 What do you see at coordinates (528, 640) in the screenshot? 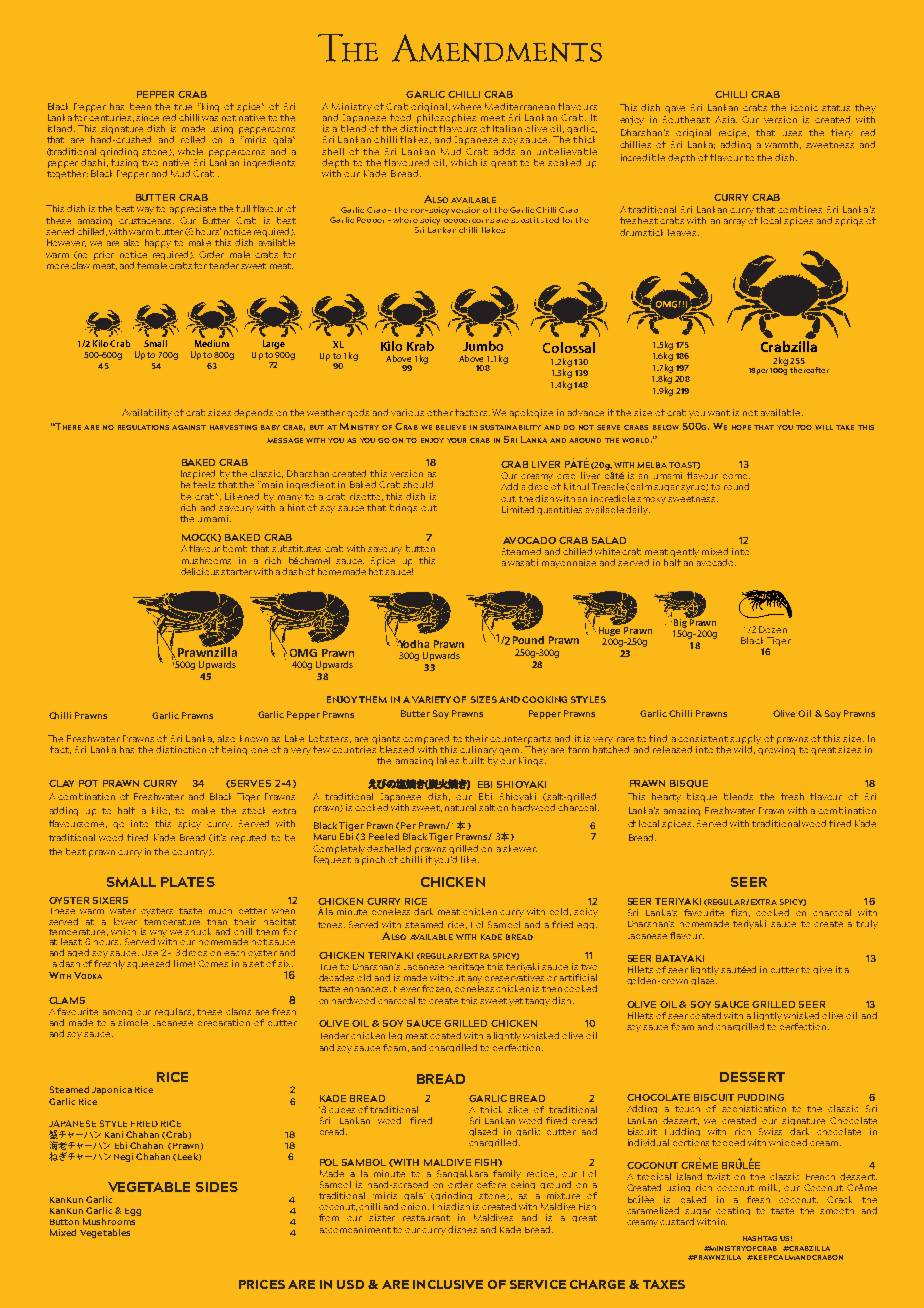
I see `Pound` at bounding box center [528, 640].
